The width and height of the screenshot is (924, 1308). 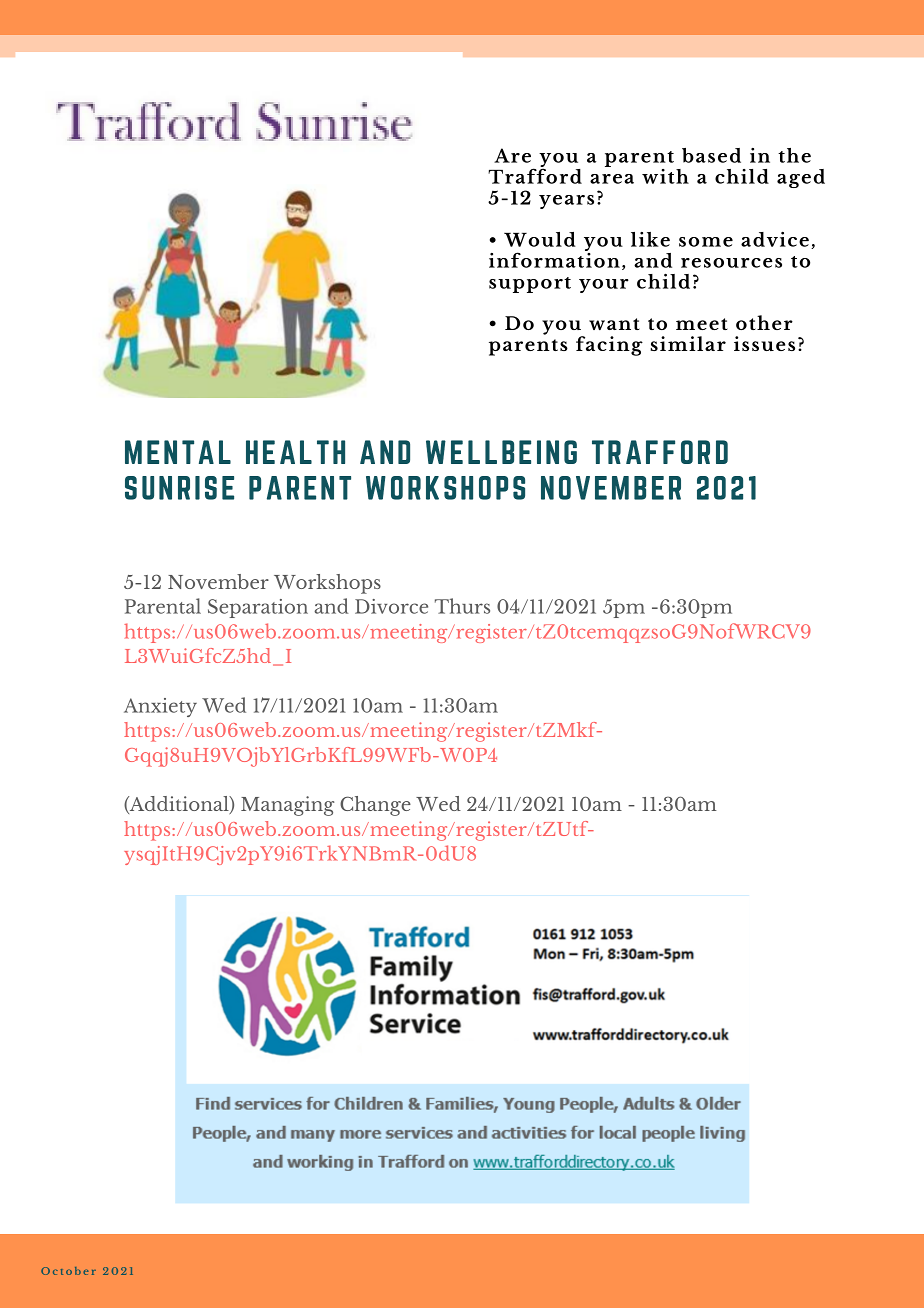 I want to click on Managing, so click(x=287, y=806).
